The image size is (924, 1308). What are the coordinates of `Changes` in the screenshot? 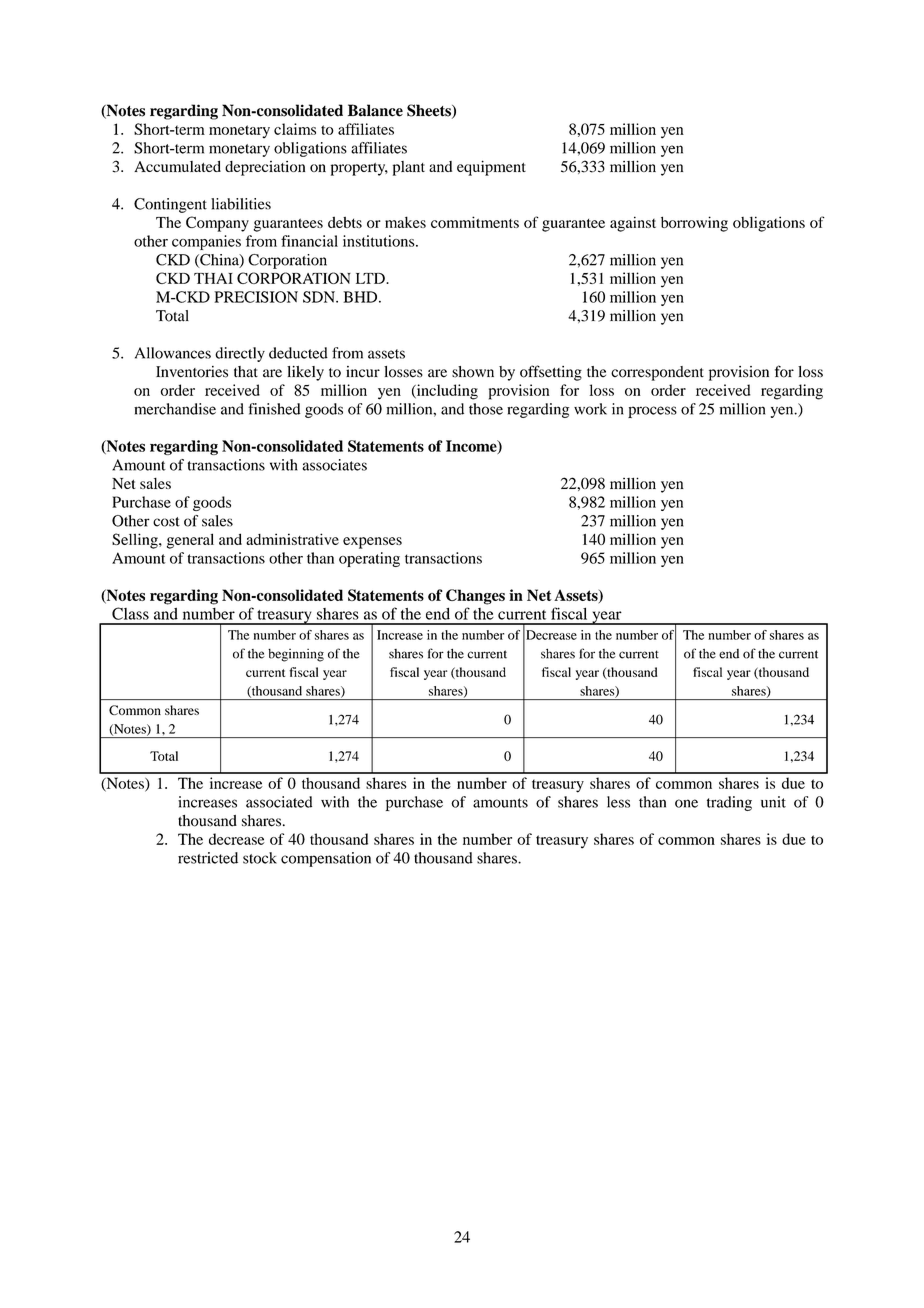 It's located at (475, 597).
